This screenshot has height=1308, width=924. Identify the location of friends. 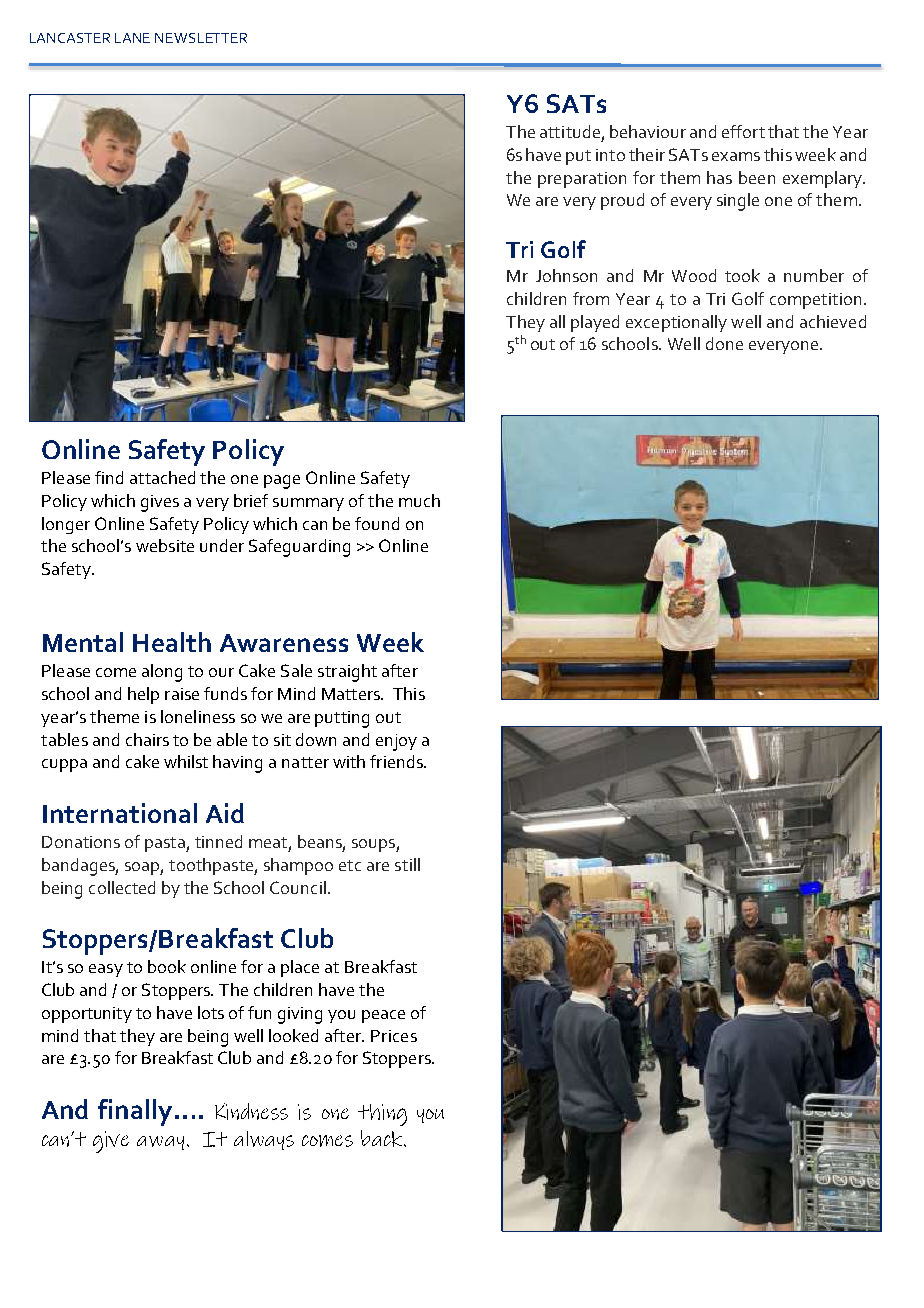
(397, 761).
